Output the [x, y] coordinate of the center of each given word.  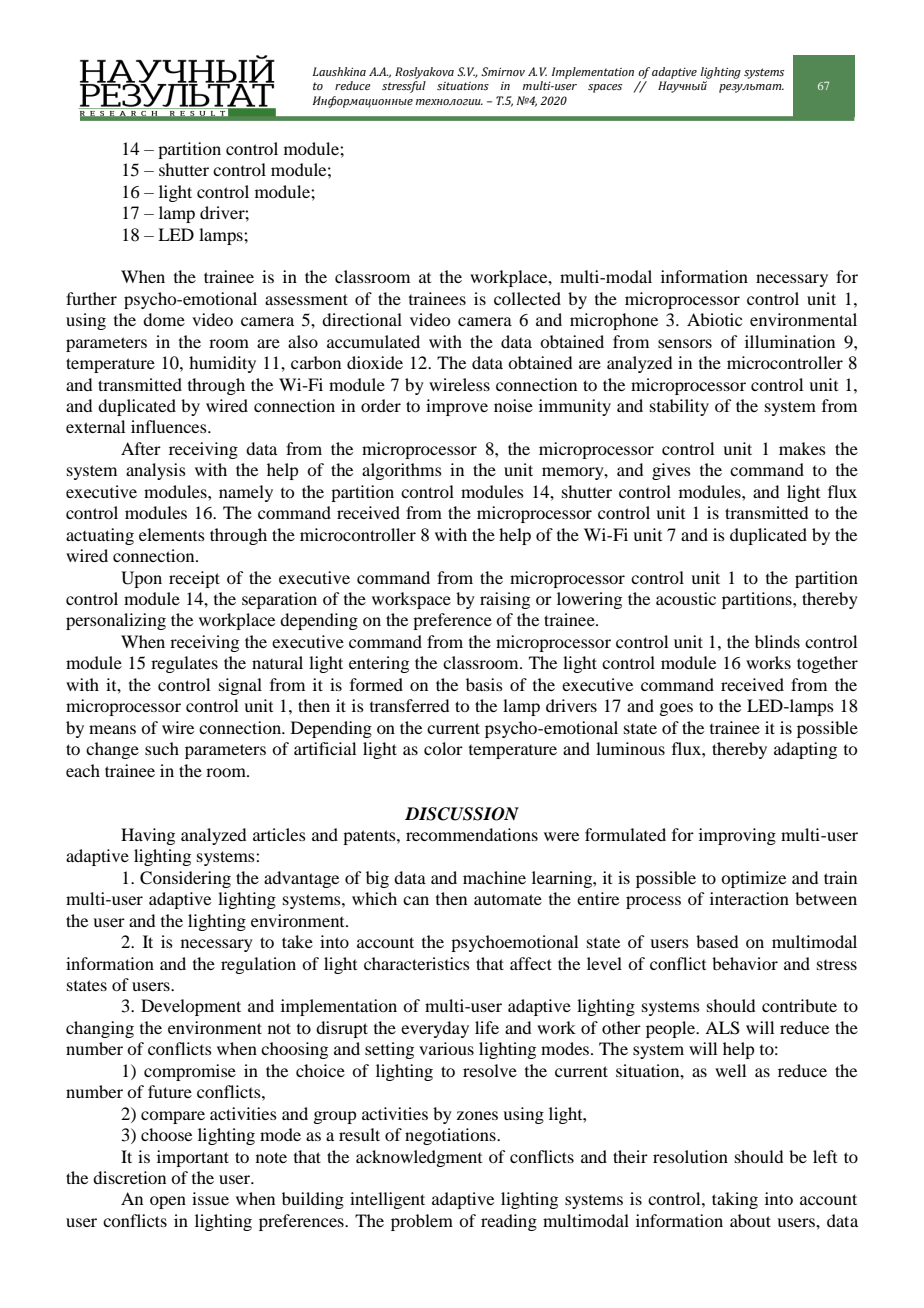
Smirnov [503, 71]
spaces [605, 88]
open [168, 1202]
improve [457, 407]
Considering [185, 879]
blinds [777, 641]
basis [484, 684]
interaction [749, 898]
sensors [685, 343]
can [416, 900]
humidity [222, 364]
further [91, 298]
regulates [184, 664]
